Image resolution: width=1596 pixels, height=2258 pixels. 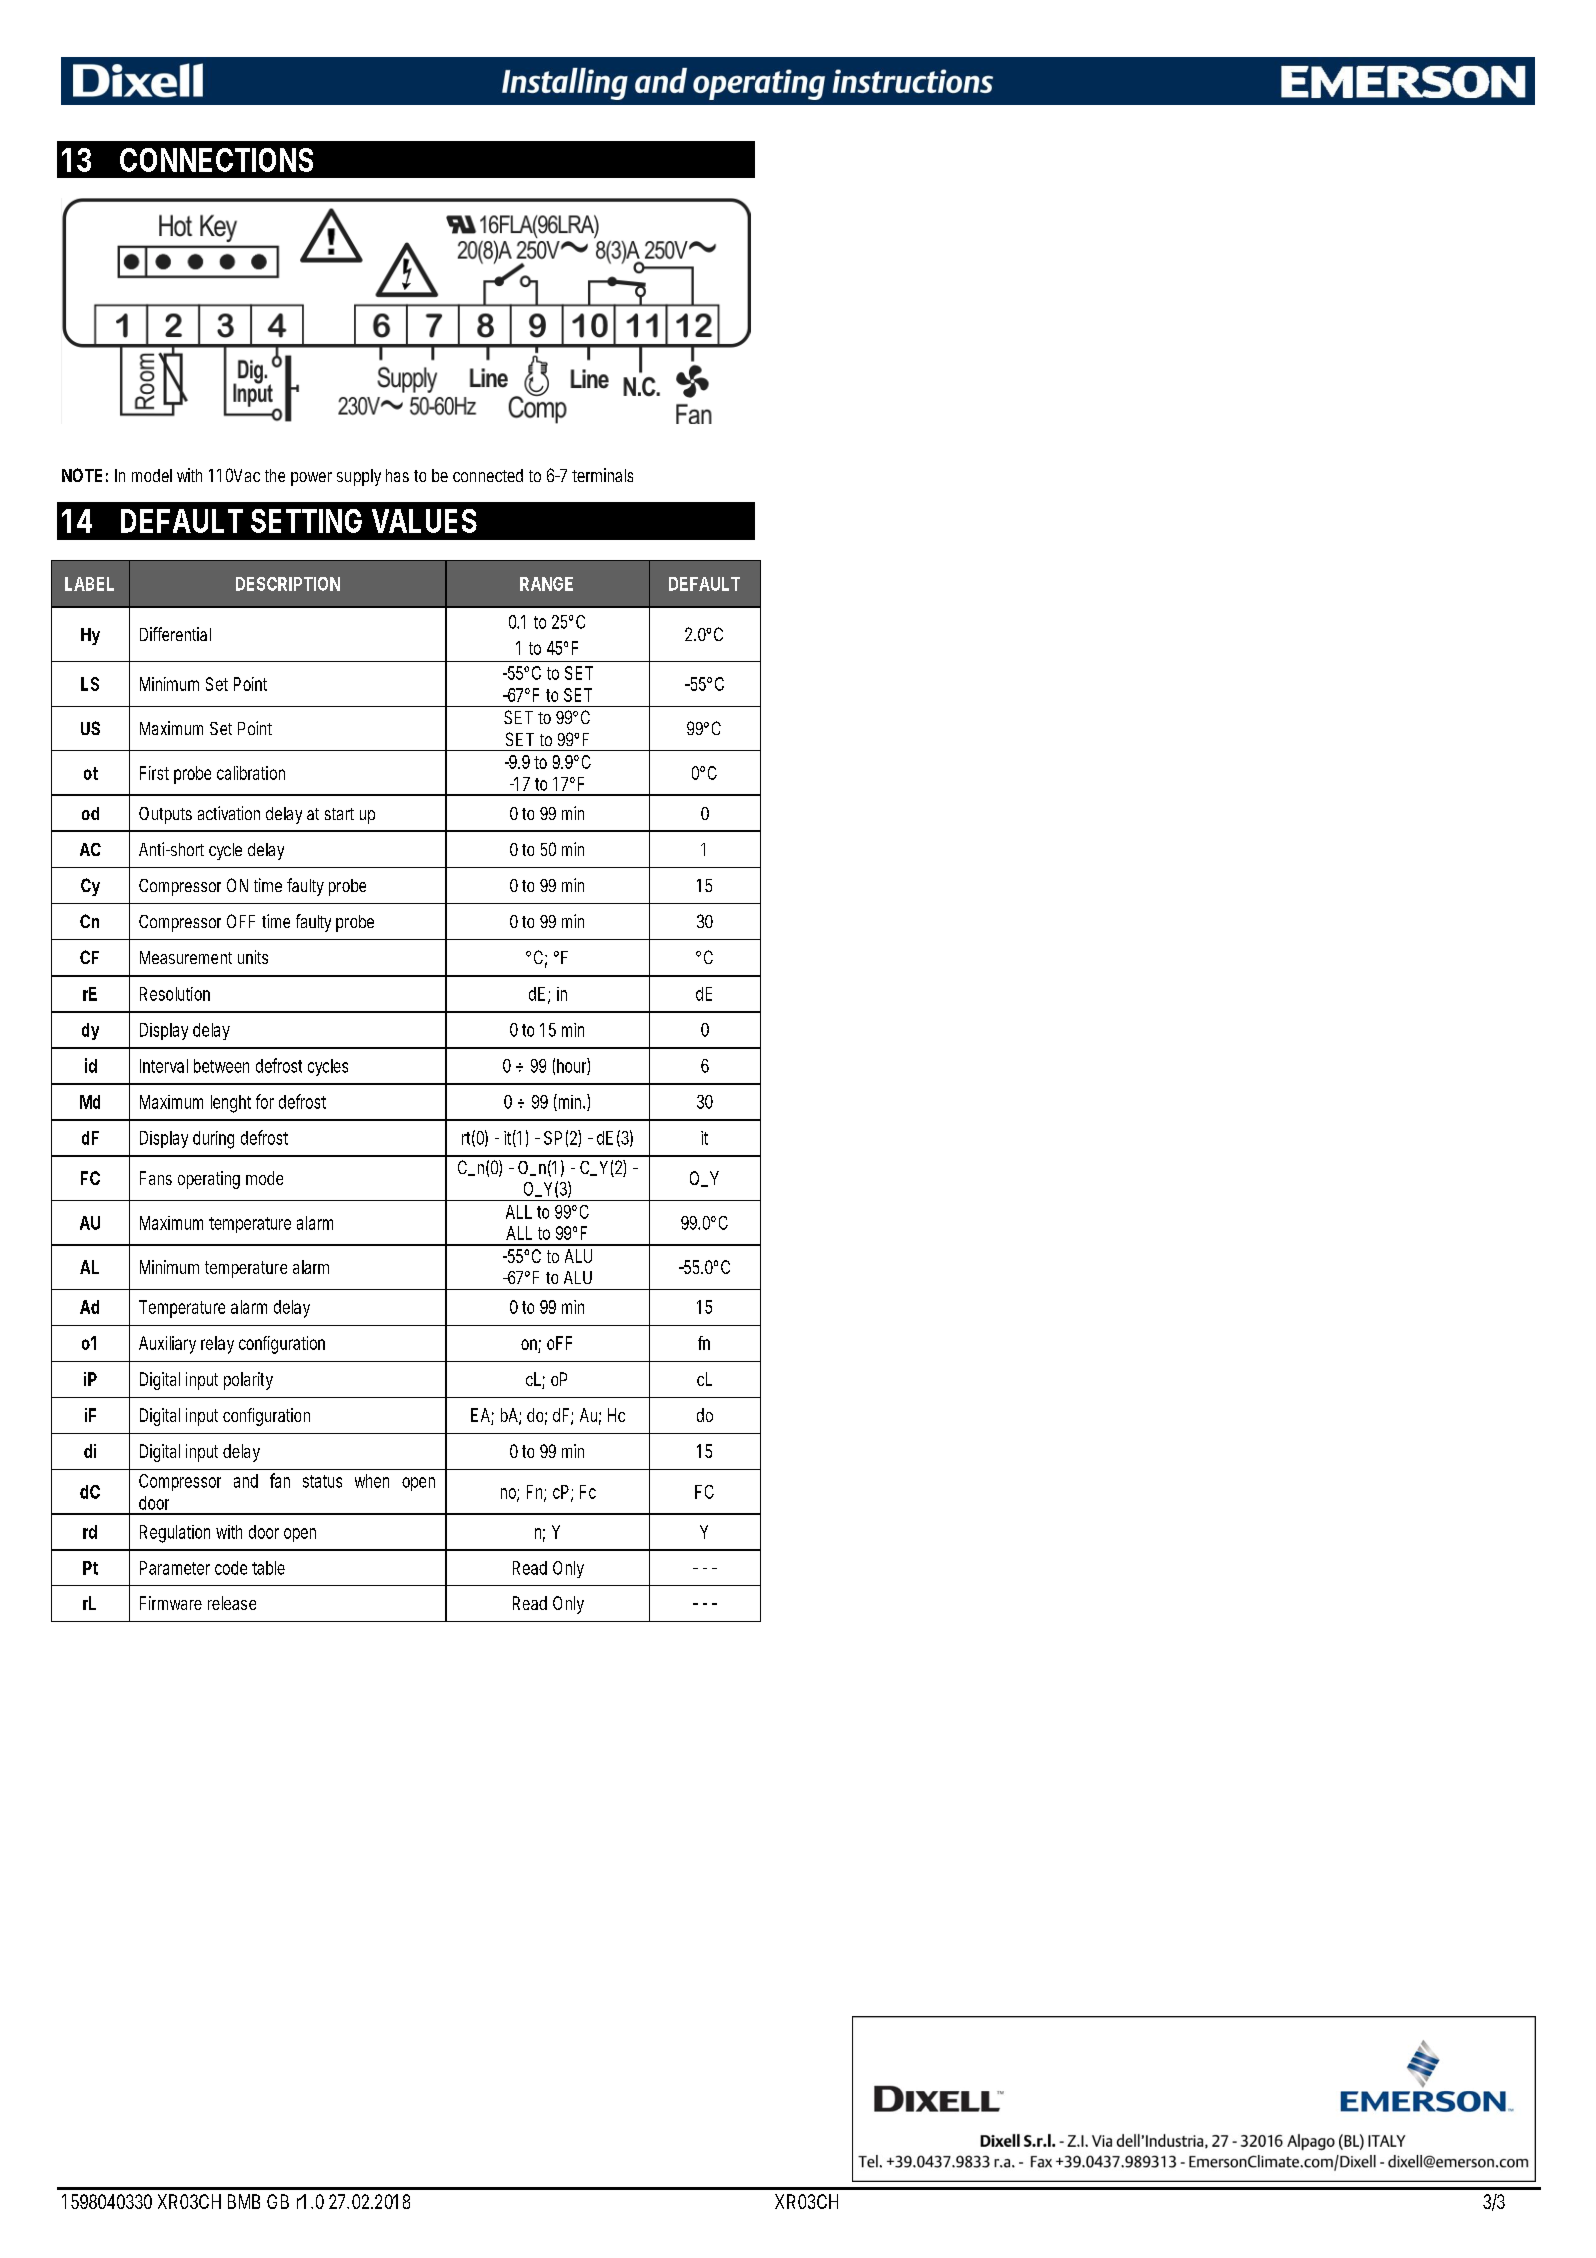 What do you see at coordinates (339, 814) in the screenshot?
I see `start` at bounding box center [339, 814].
